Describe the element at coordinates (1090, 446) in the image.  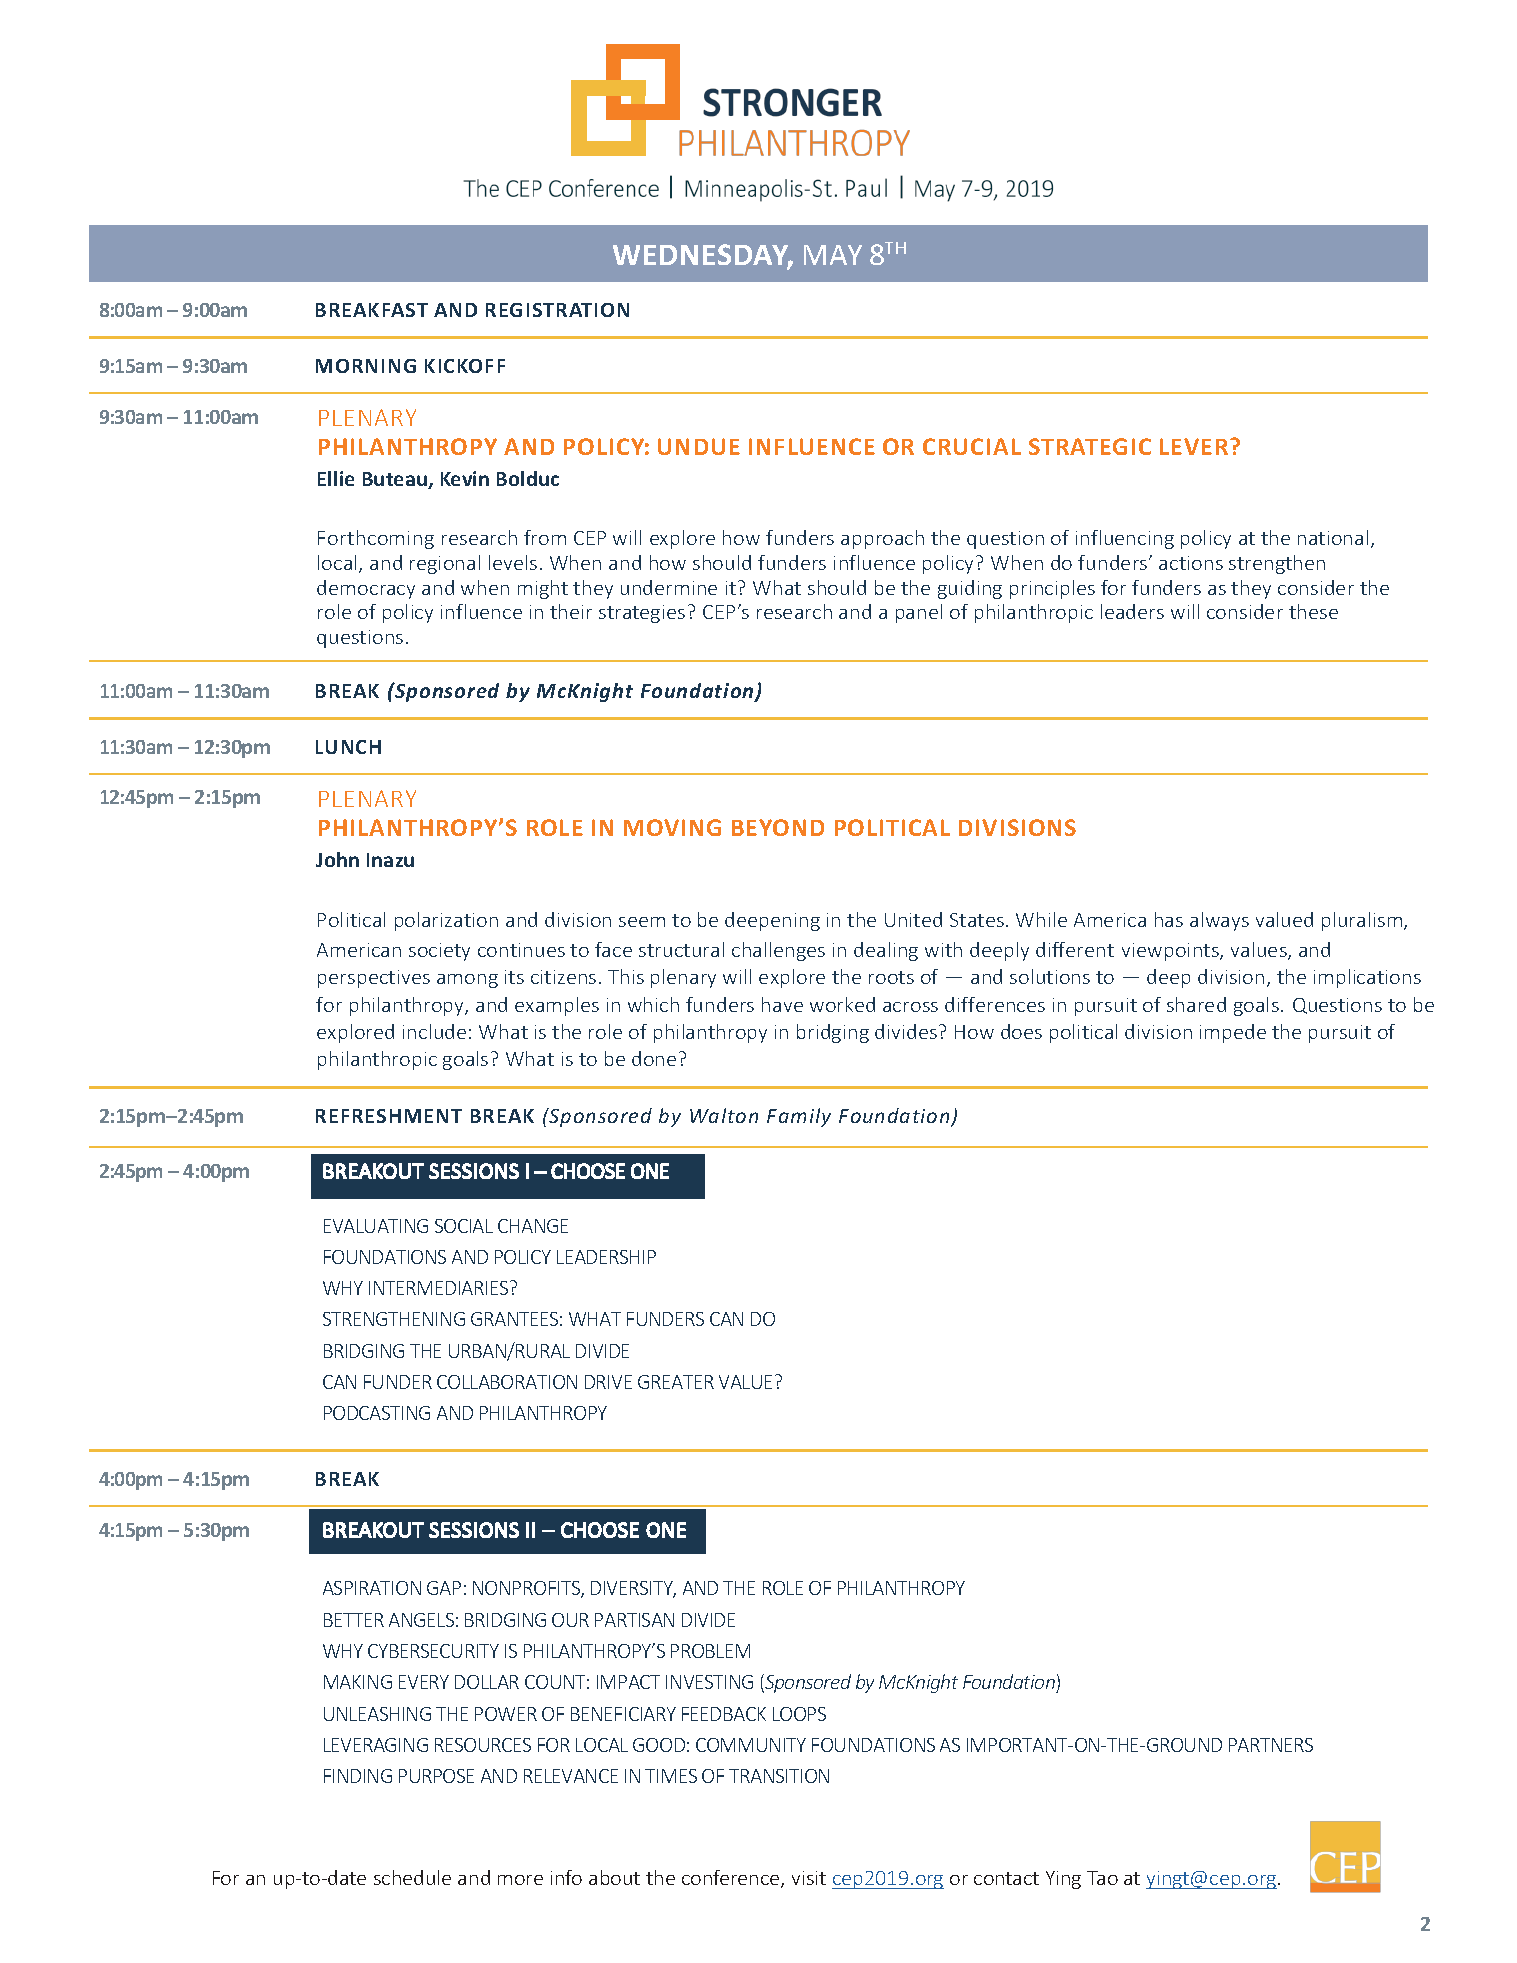
I see `STRATEGIC` at that location.
